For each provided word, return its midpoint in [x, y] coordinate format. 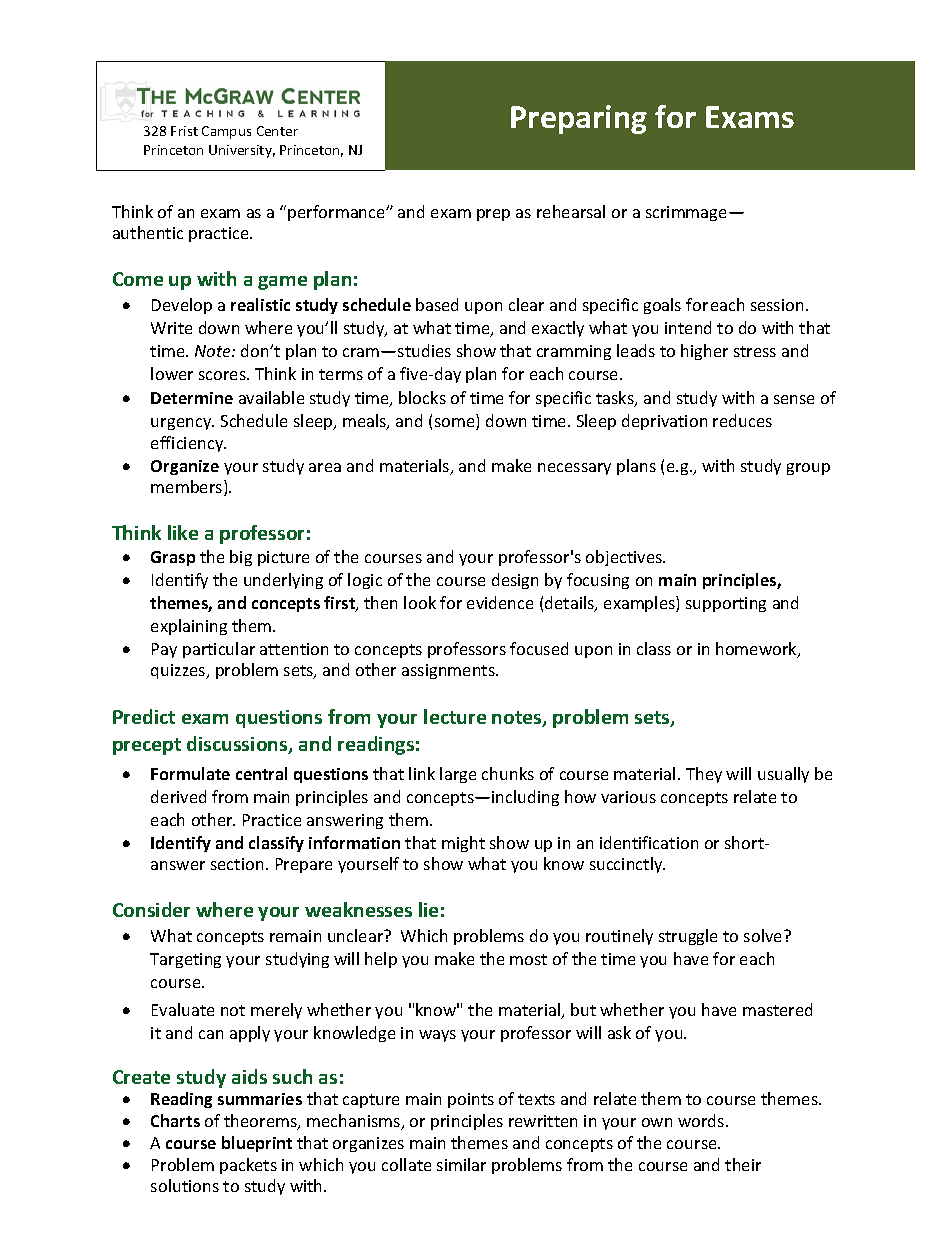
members [188, 488]
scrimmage [688, 213]
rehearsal [571, 211]
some [456, 424]
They [704, 775]
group [808, 469]
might [463, 844]
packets [248, 1166]
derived [178, 796]
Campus [226, 132]
